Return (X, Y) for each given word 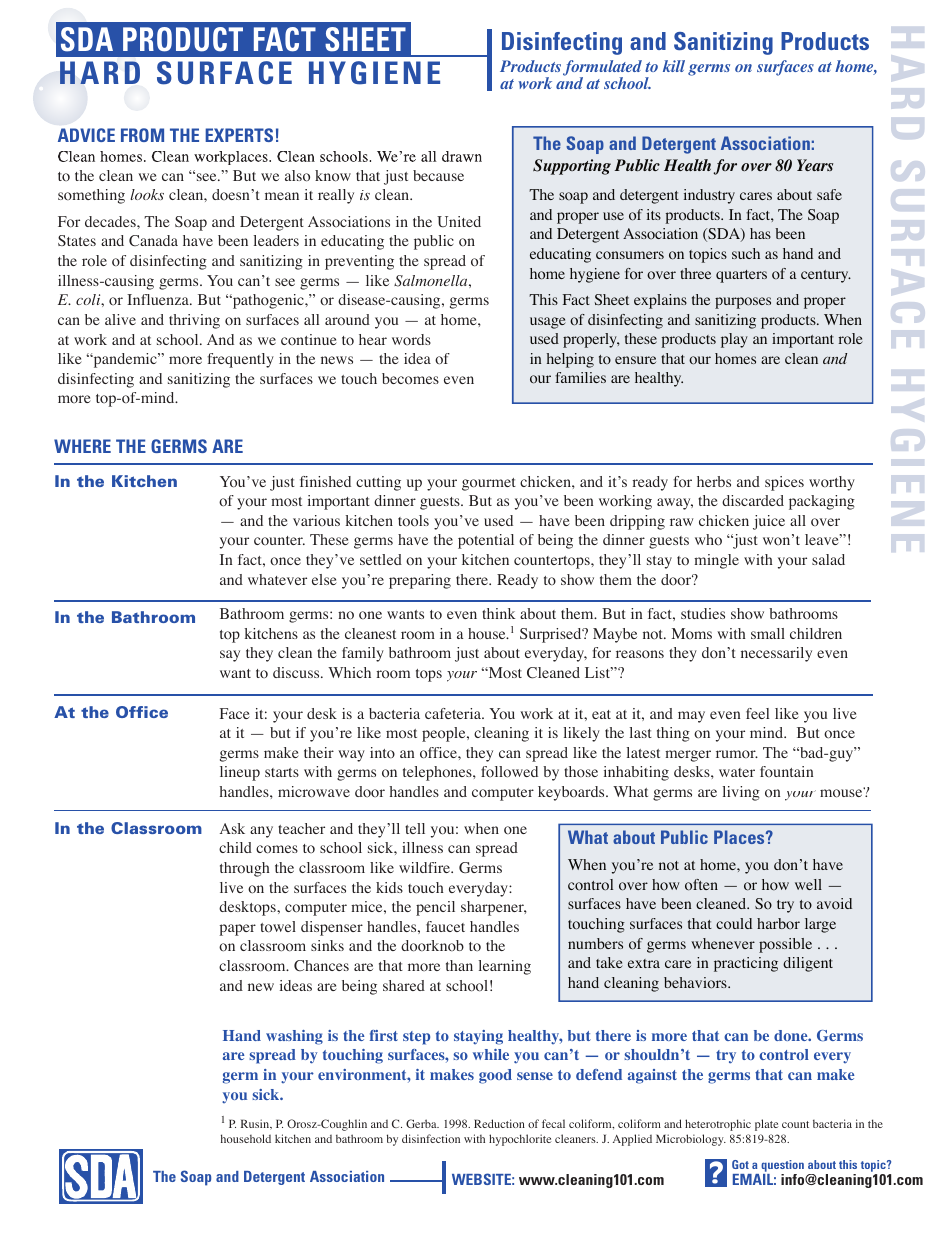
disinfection (431, 1138)
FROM (142, 135)
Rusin (256, 1124)
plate (766, 1125)
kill (674, 66)
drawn (462, 156)
